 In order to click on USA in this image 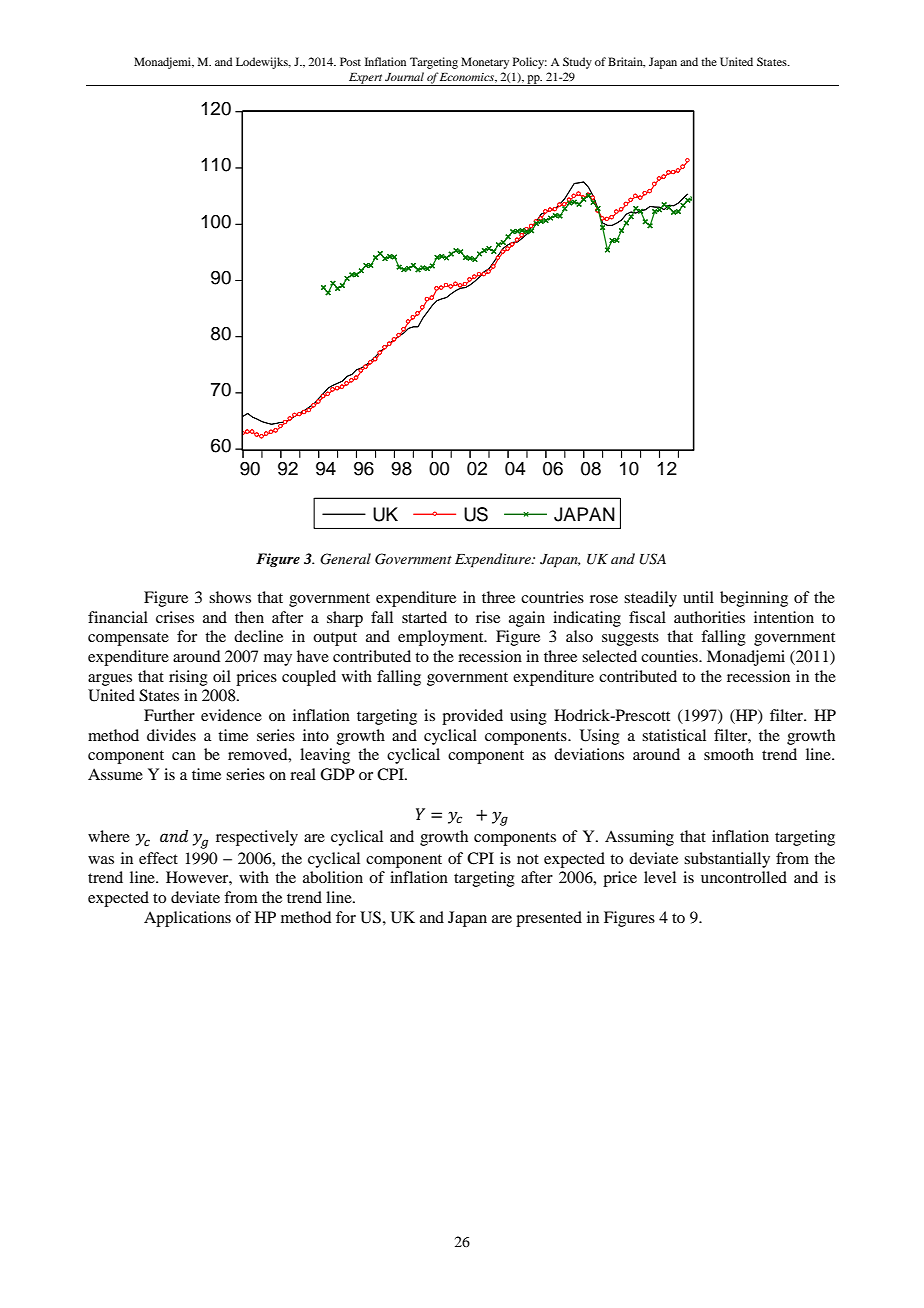, I will do `click(653, 559)`.
